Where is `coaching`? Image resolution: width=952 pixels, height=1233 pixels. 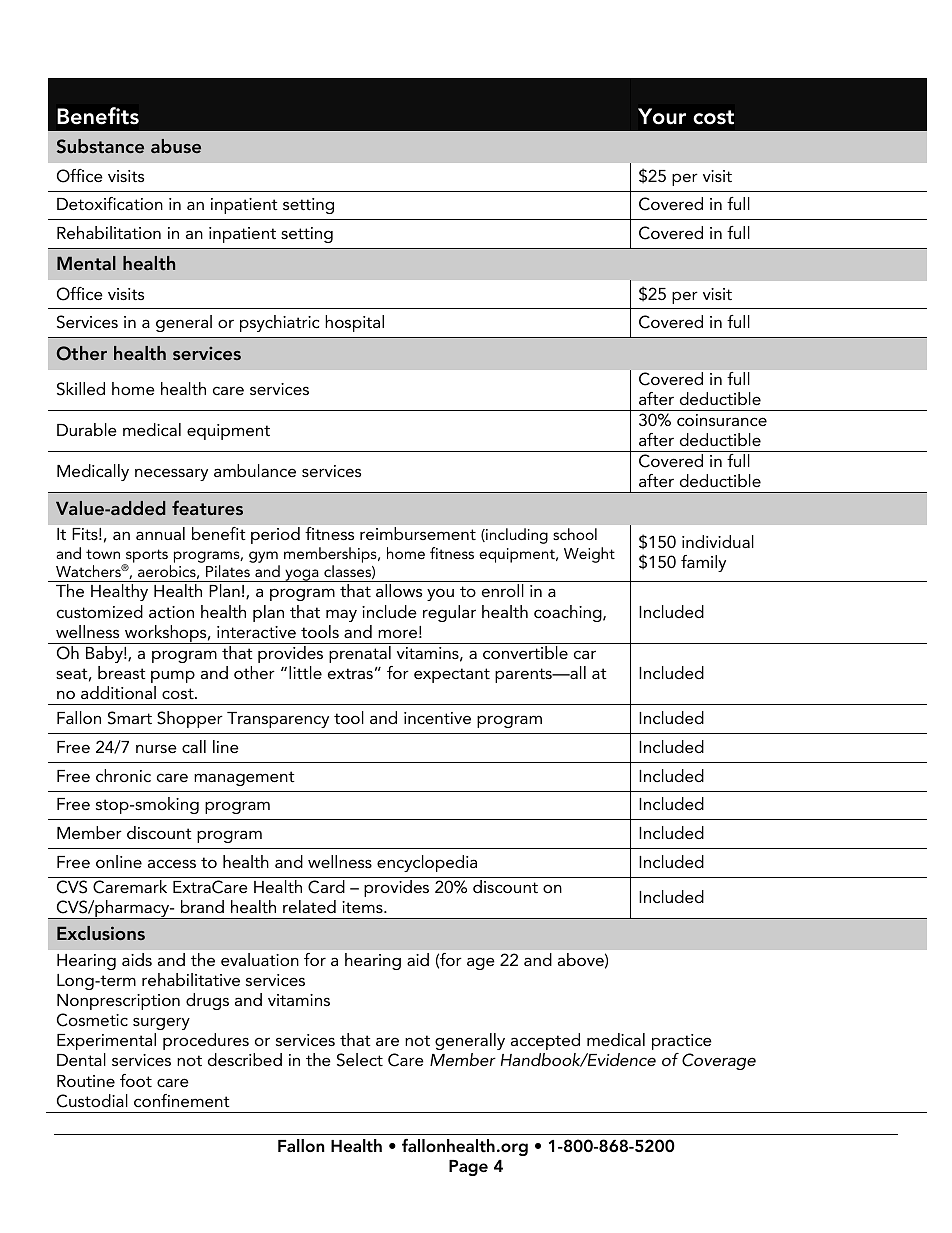 coaching is located at coordinates (569, 613).
